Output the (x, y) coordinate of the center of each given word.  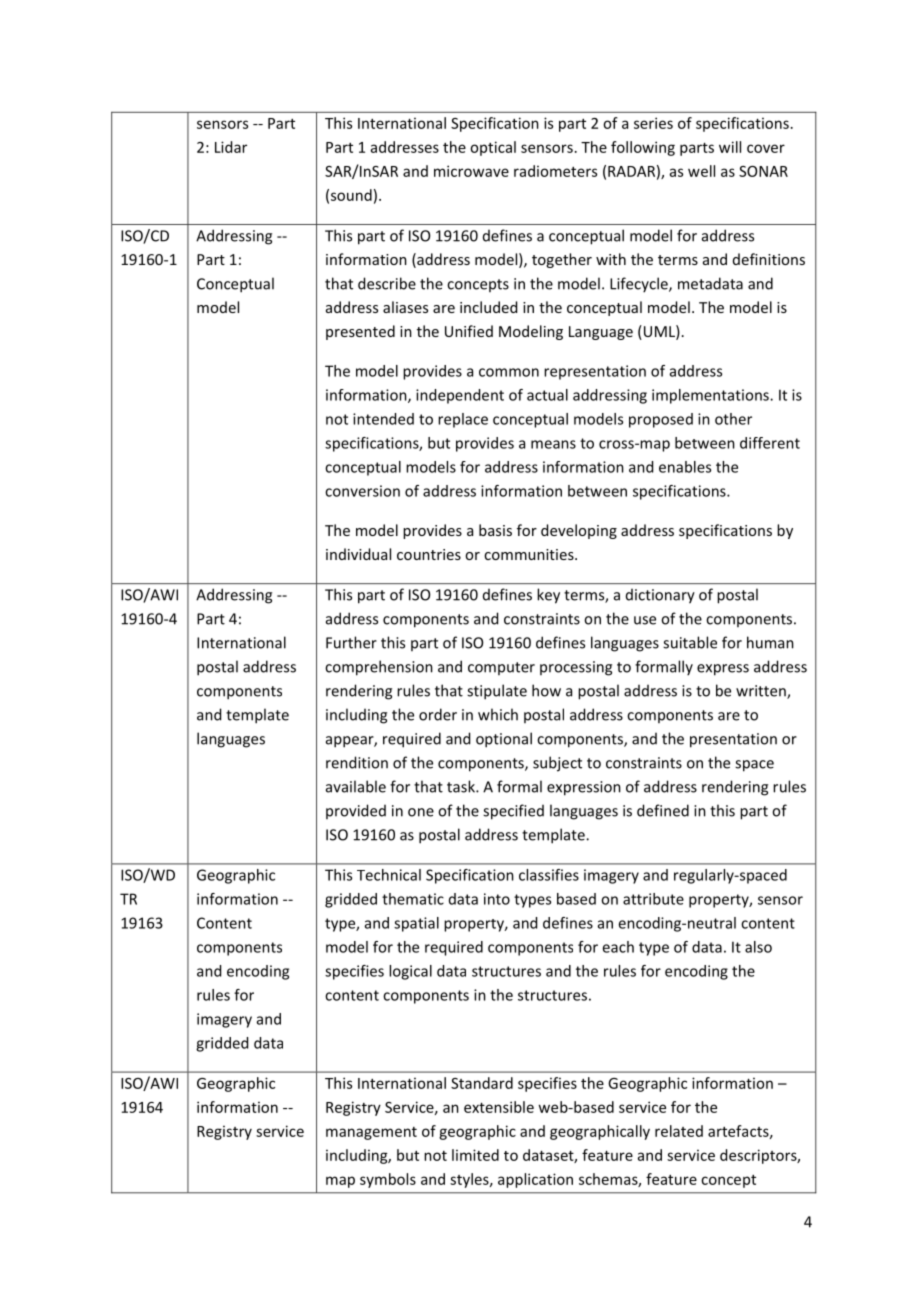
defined (663, 810)
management (371, 1133)
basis (495, 530)
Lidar (231, 147)
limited (475, 1155)
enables (685, 467)
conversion (362, 491)
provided (356, 811)
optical (493, 148)
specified (513, 812)
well (701, 171)
